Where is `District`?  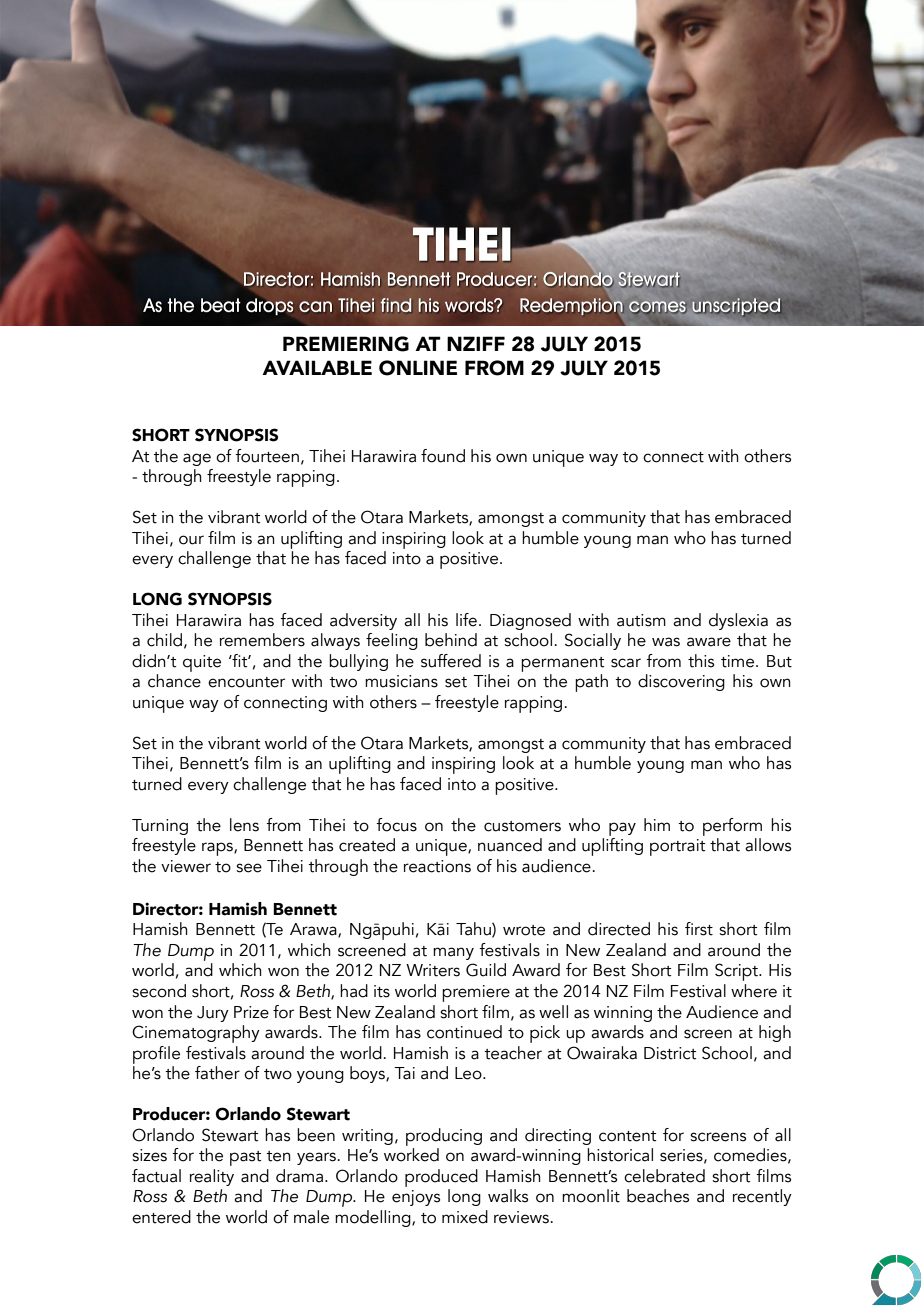 District is located at coordinates (670, 1053).
